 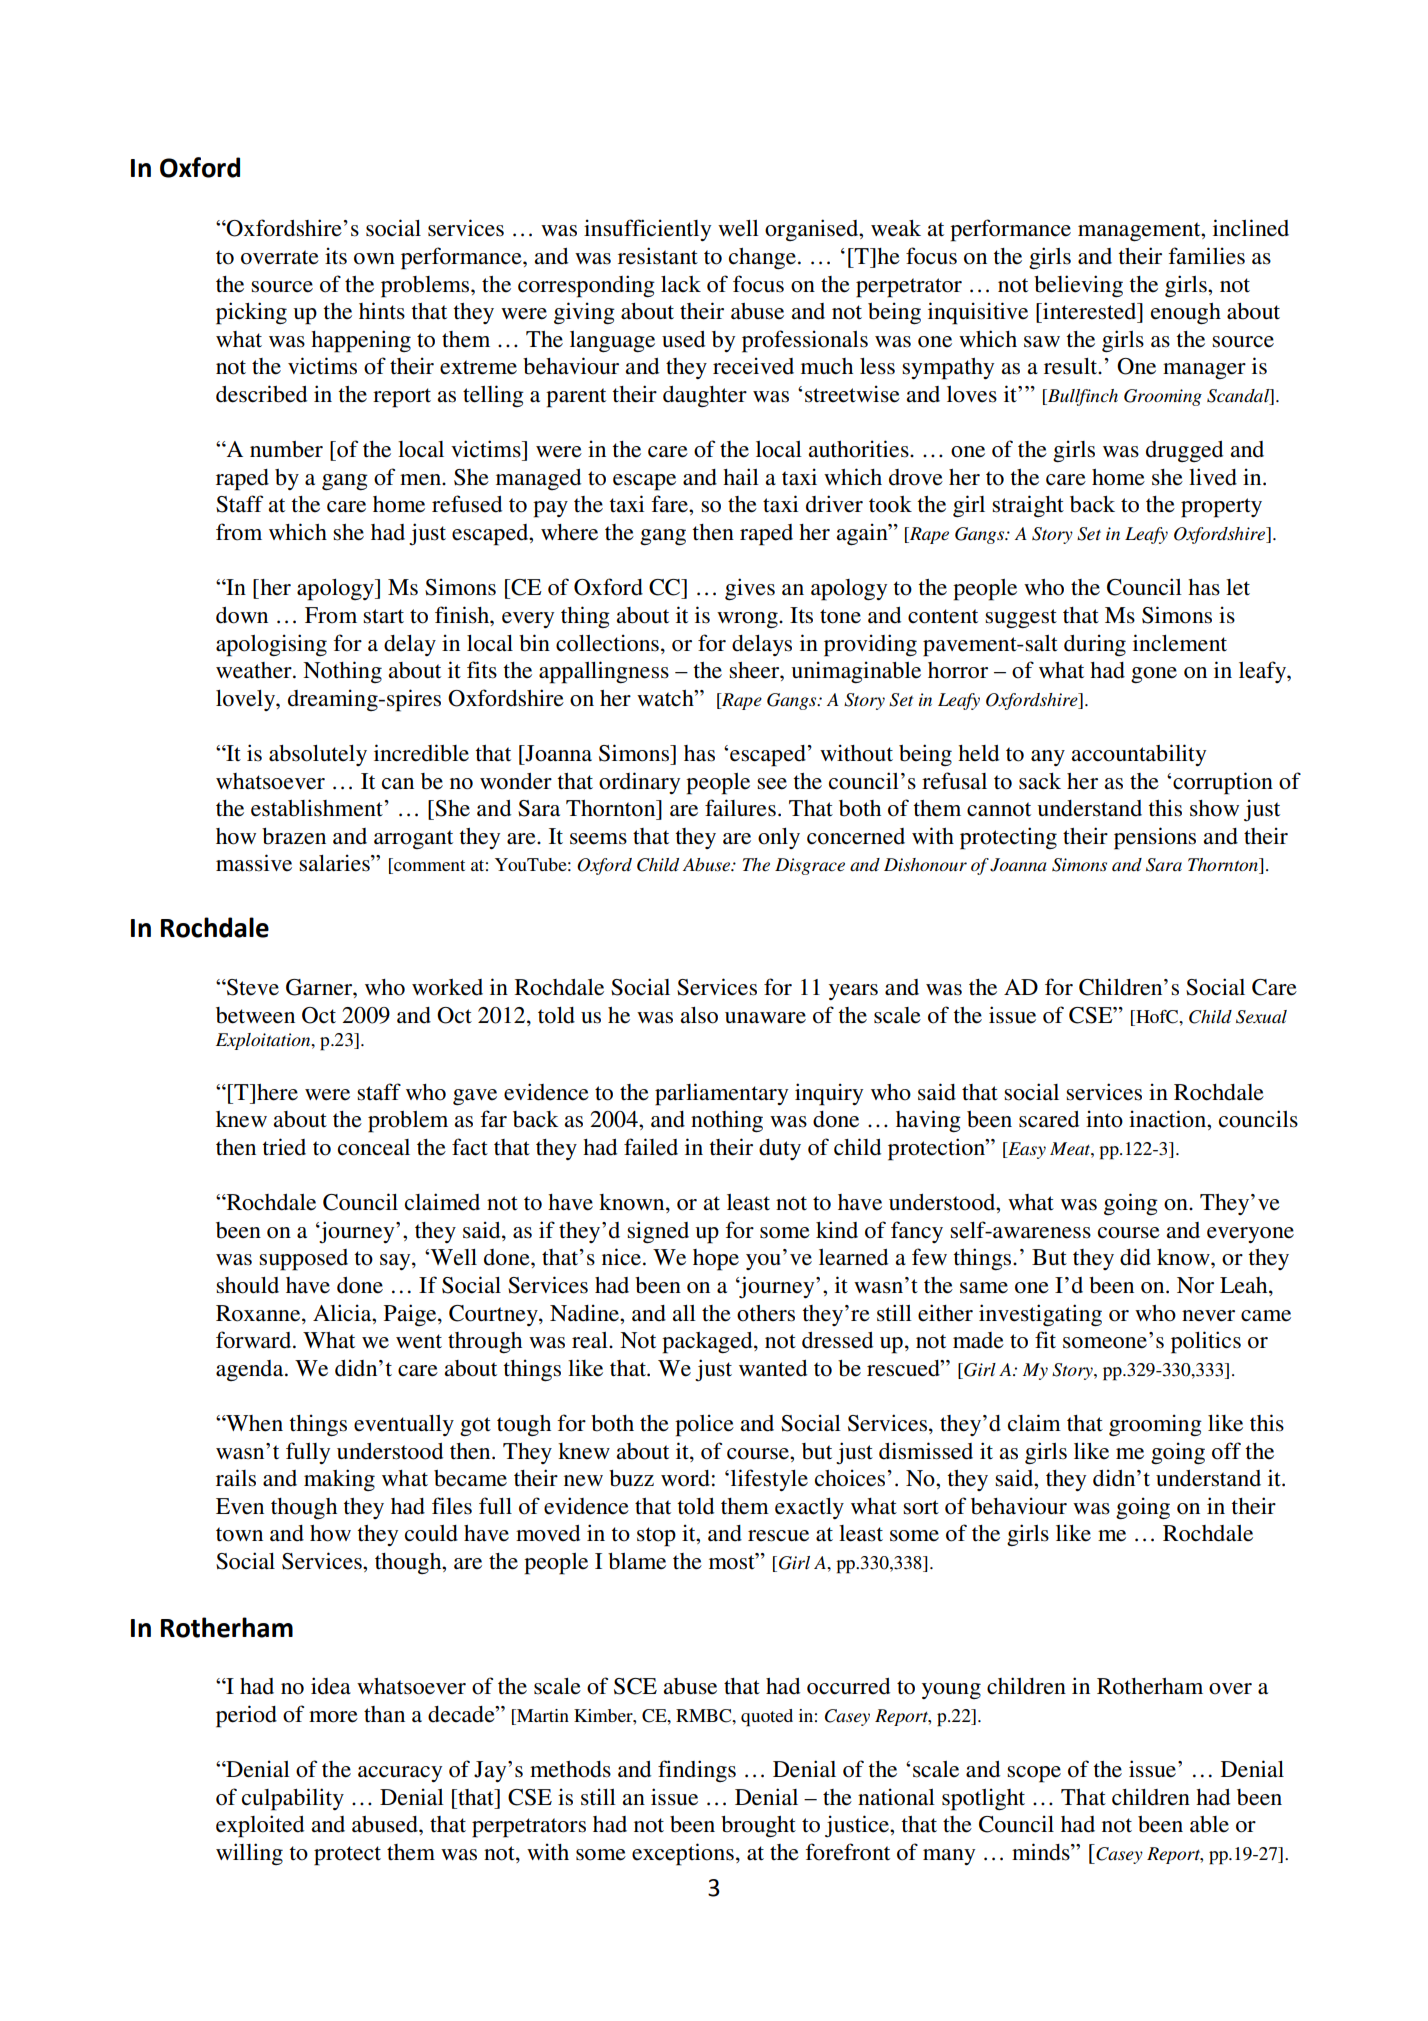 What do you see at coordinates (748, 620) in the document?
I see `wrong` at bounding box center [748, 620].
